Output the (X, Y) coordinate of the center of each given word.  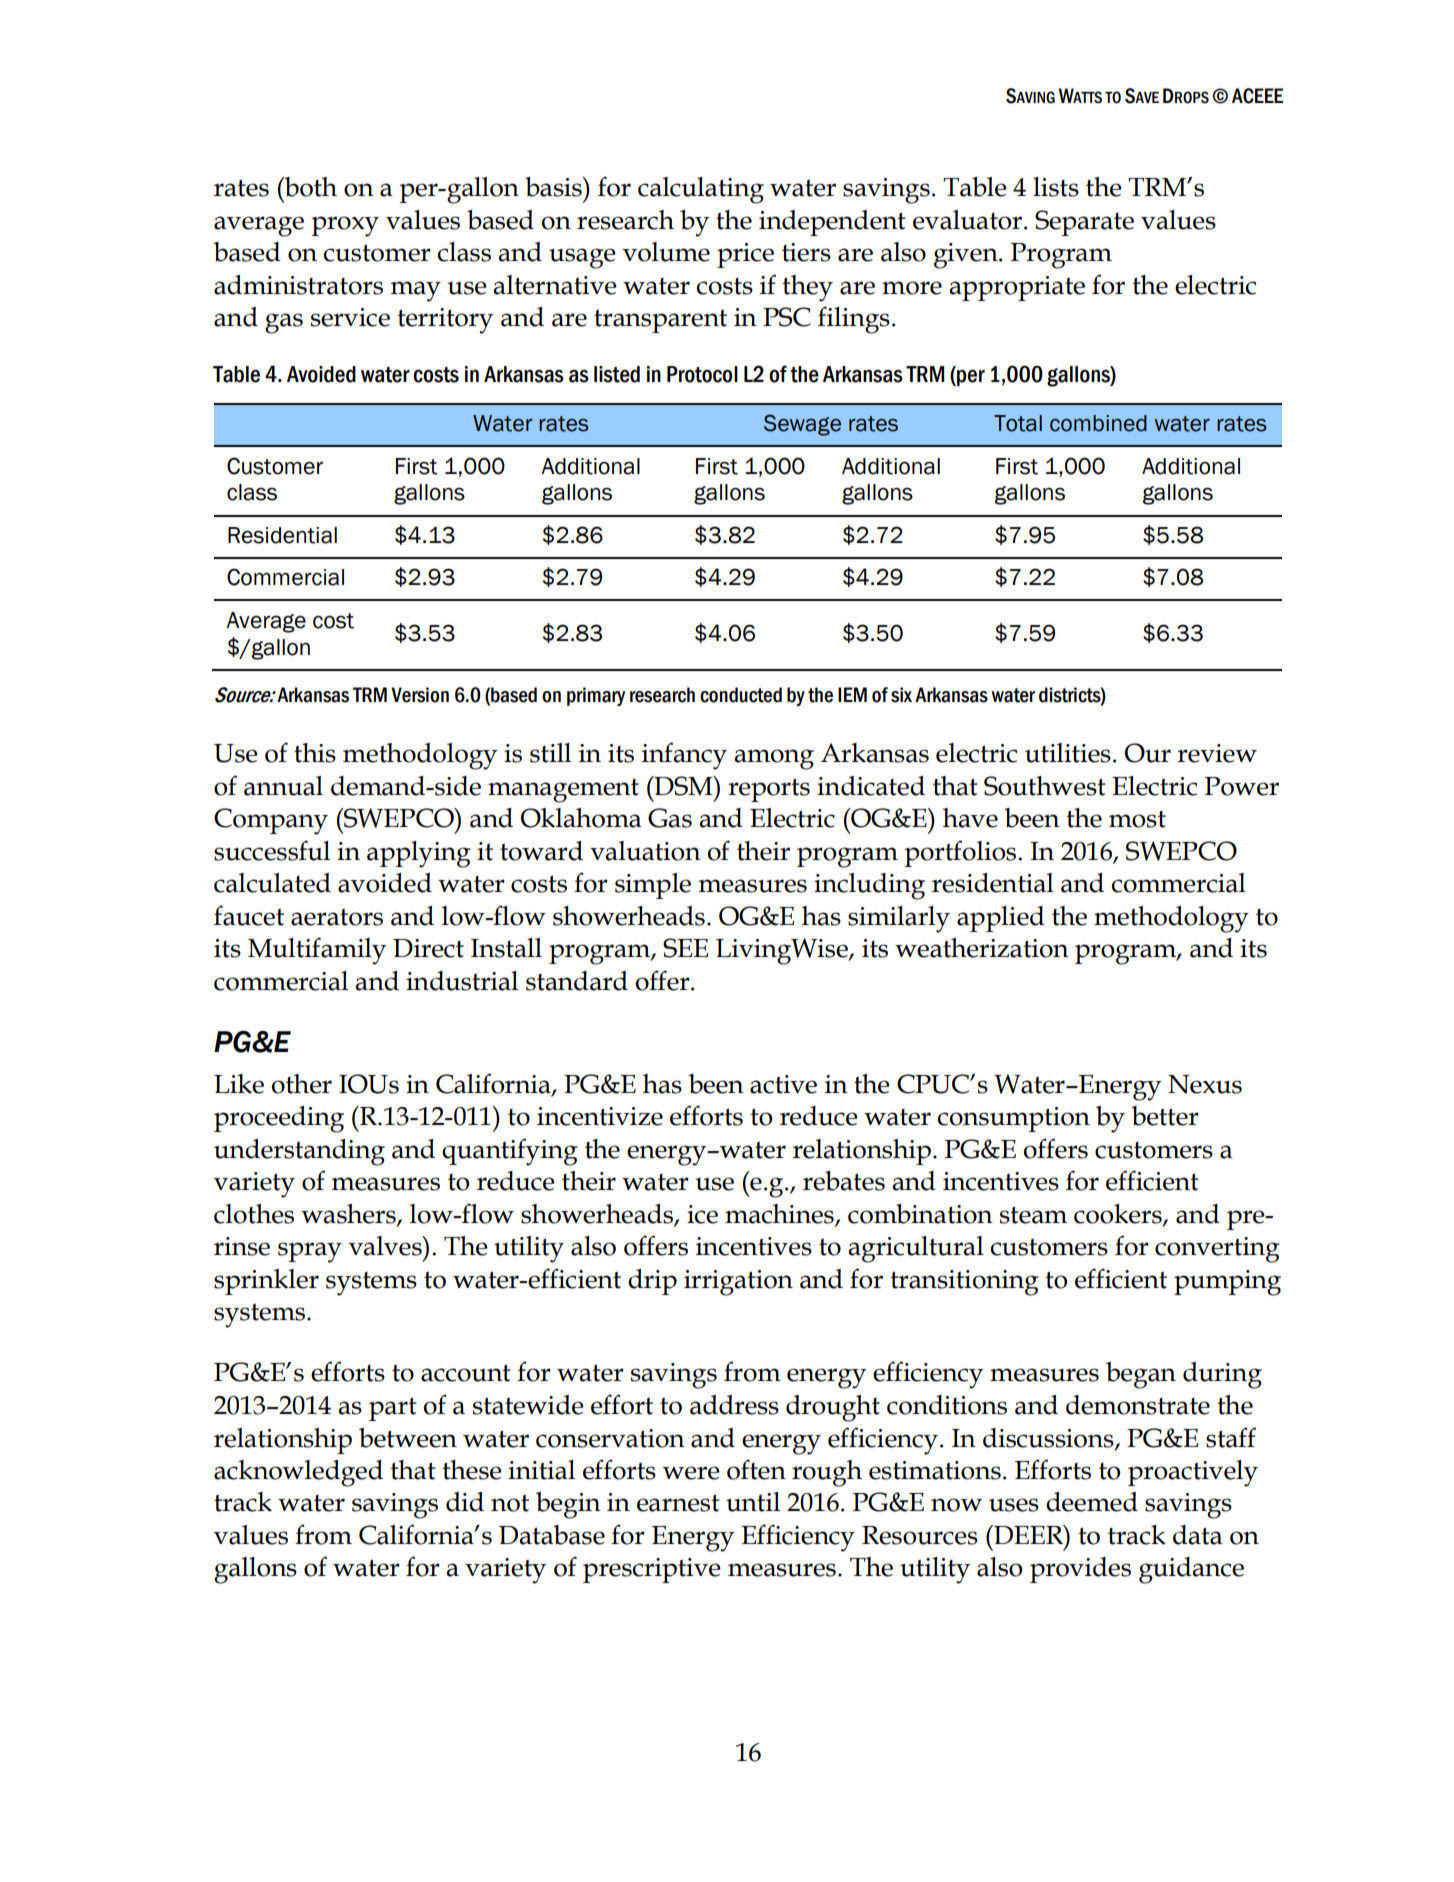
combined (1098, 423)
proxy (345, 226)
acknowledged (298, 1473)
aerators (337, 917)
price (745, 255)
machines (780, 1215)
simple (653, 886)
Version (420, 695)
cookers (1119, 1215)
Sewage (802, 425)
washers (349, 1215)
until (753, 1502)
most (1137, 819)
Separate (1084, 223)
